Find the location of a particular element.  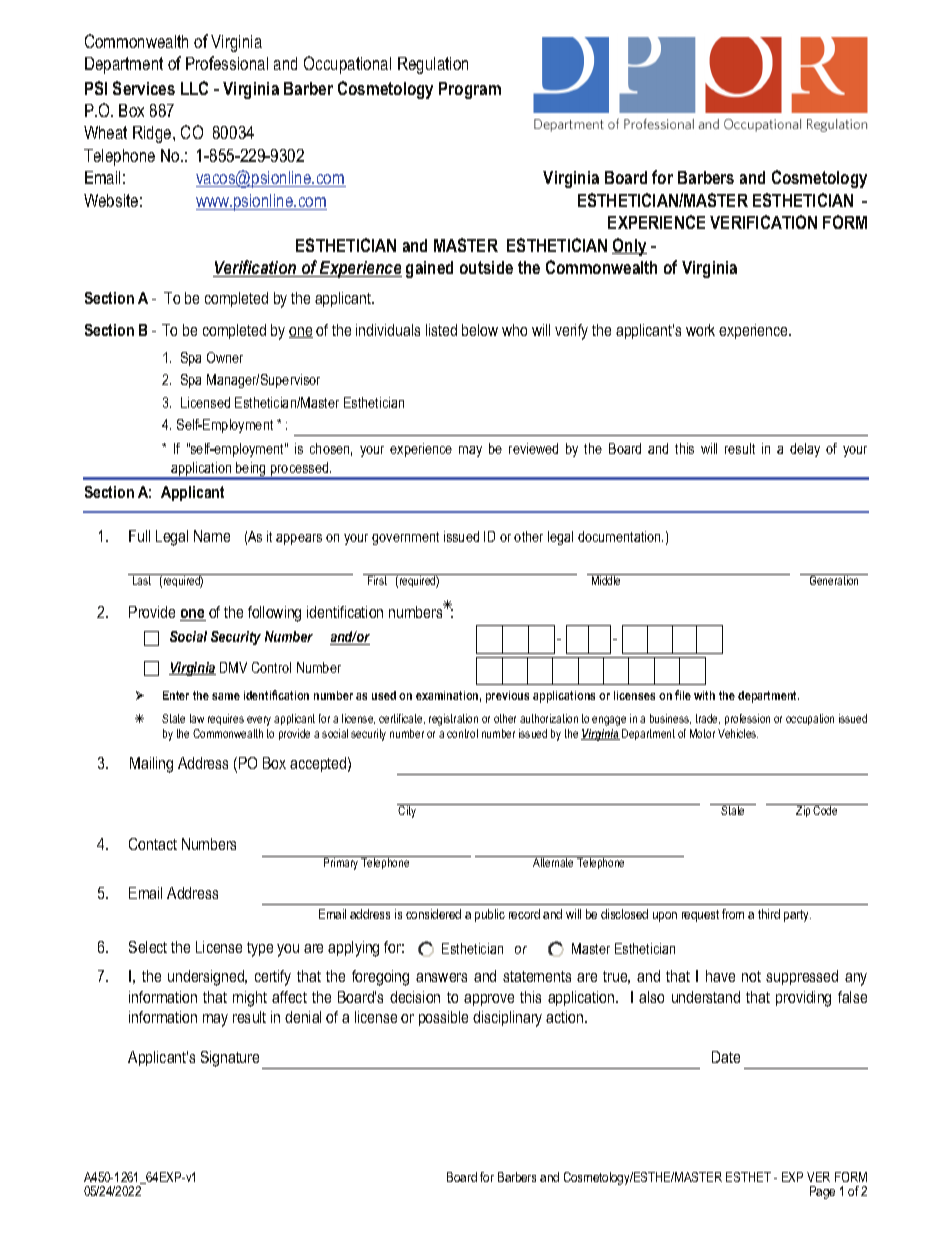

Program is located at coordinates (470, 90).
